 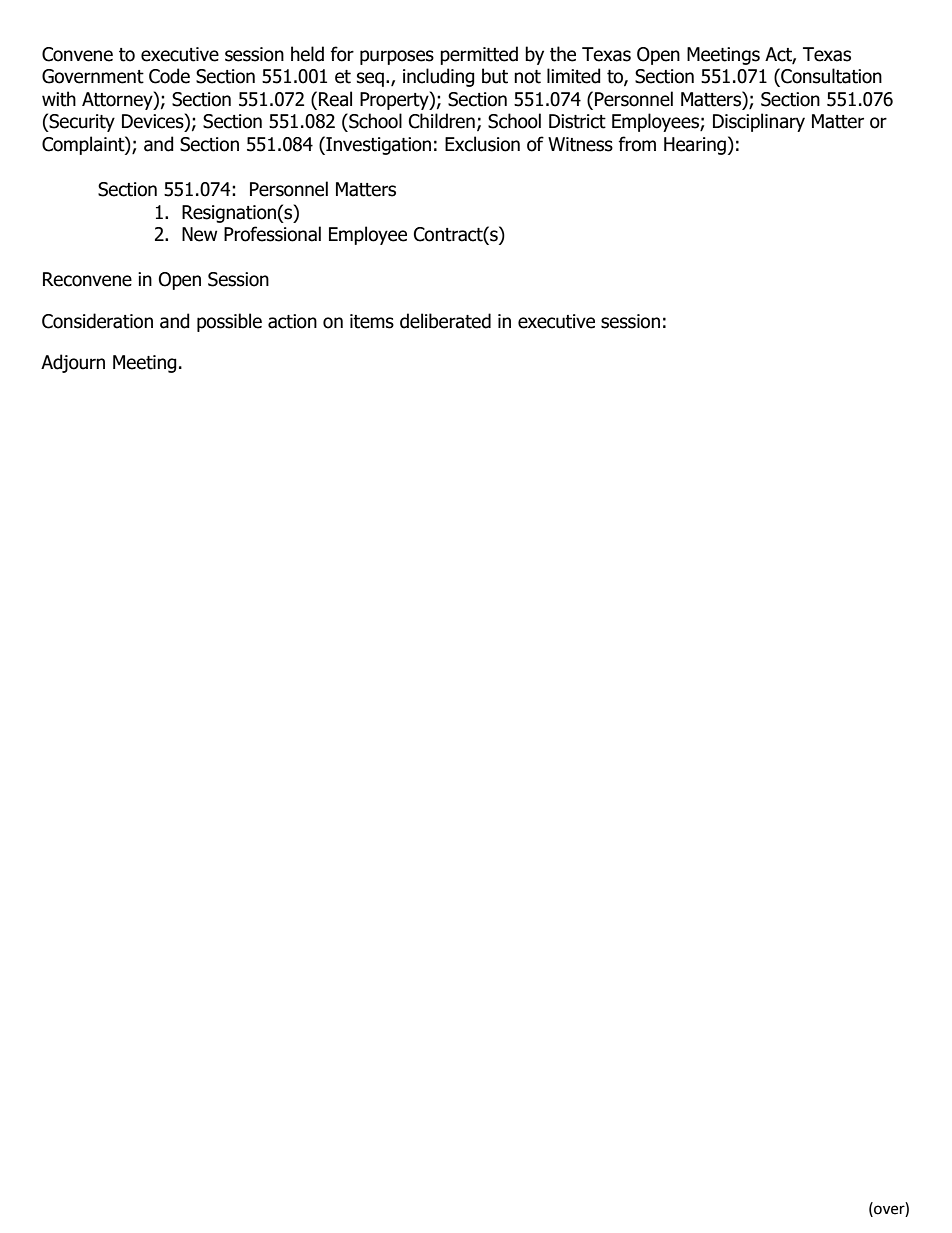 I want to click on Consideration, so click(x=97, y=321).
